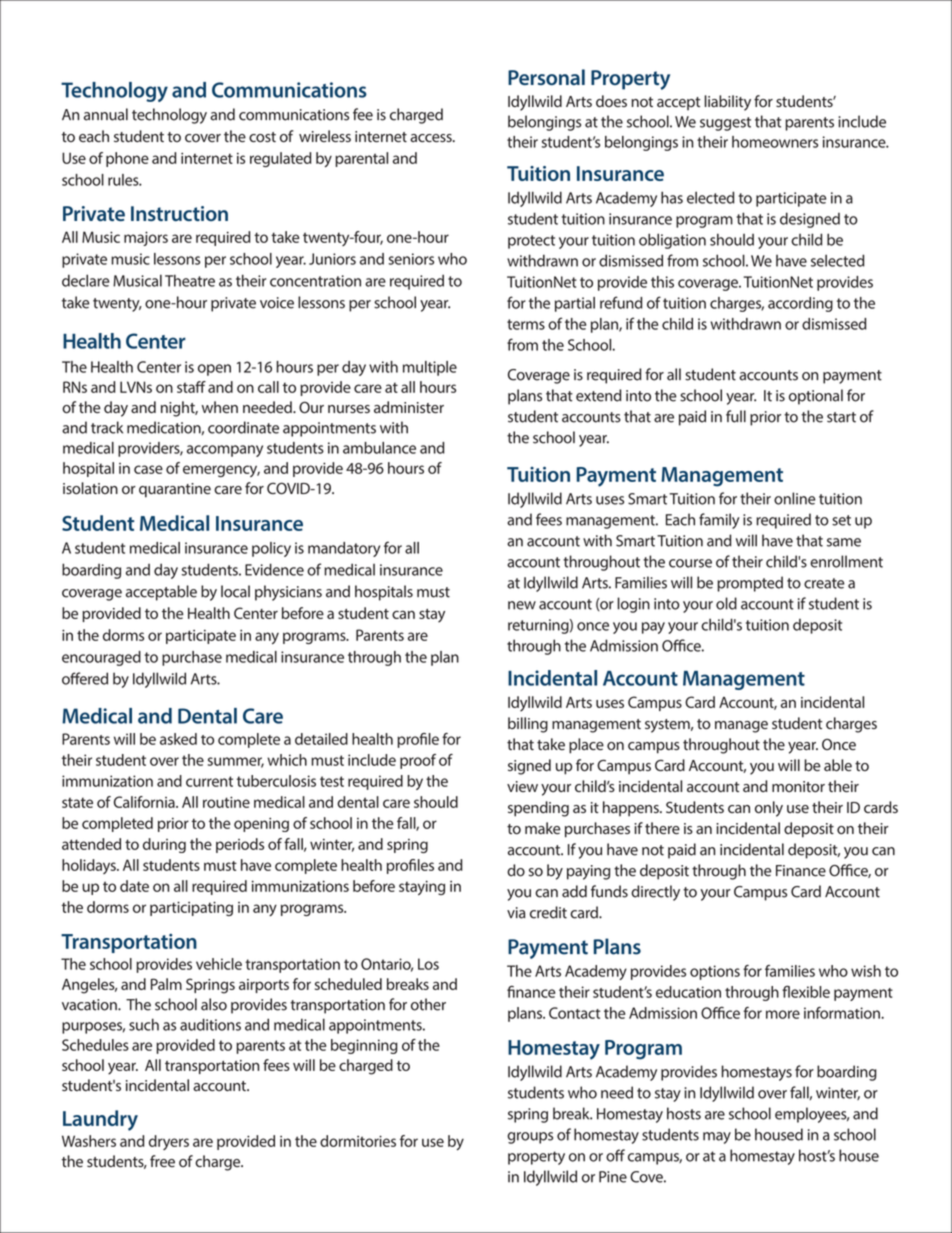  I want to click on access, so click(432, 138).
